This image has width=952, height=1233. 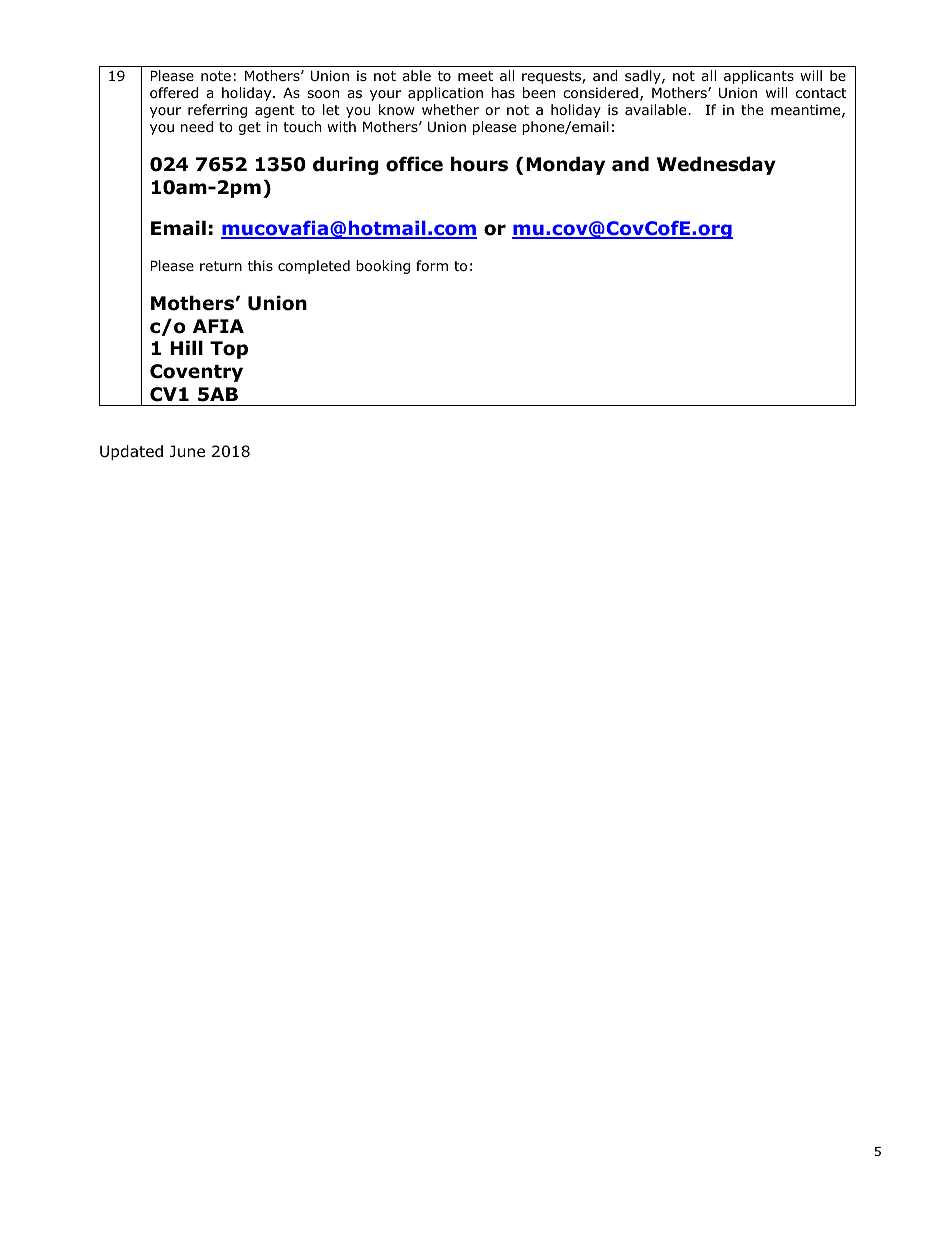 I want to click on hours, so click(x=479, y=164).
